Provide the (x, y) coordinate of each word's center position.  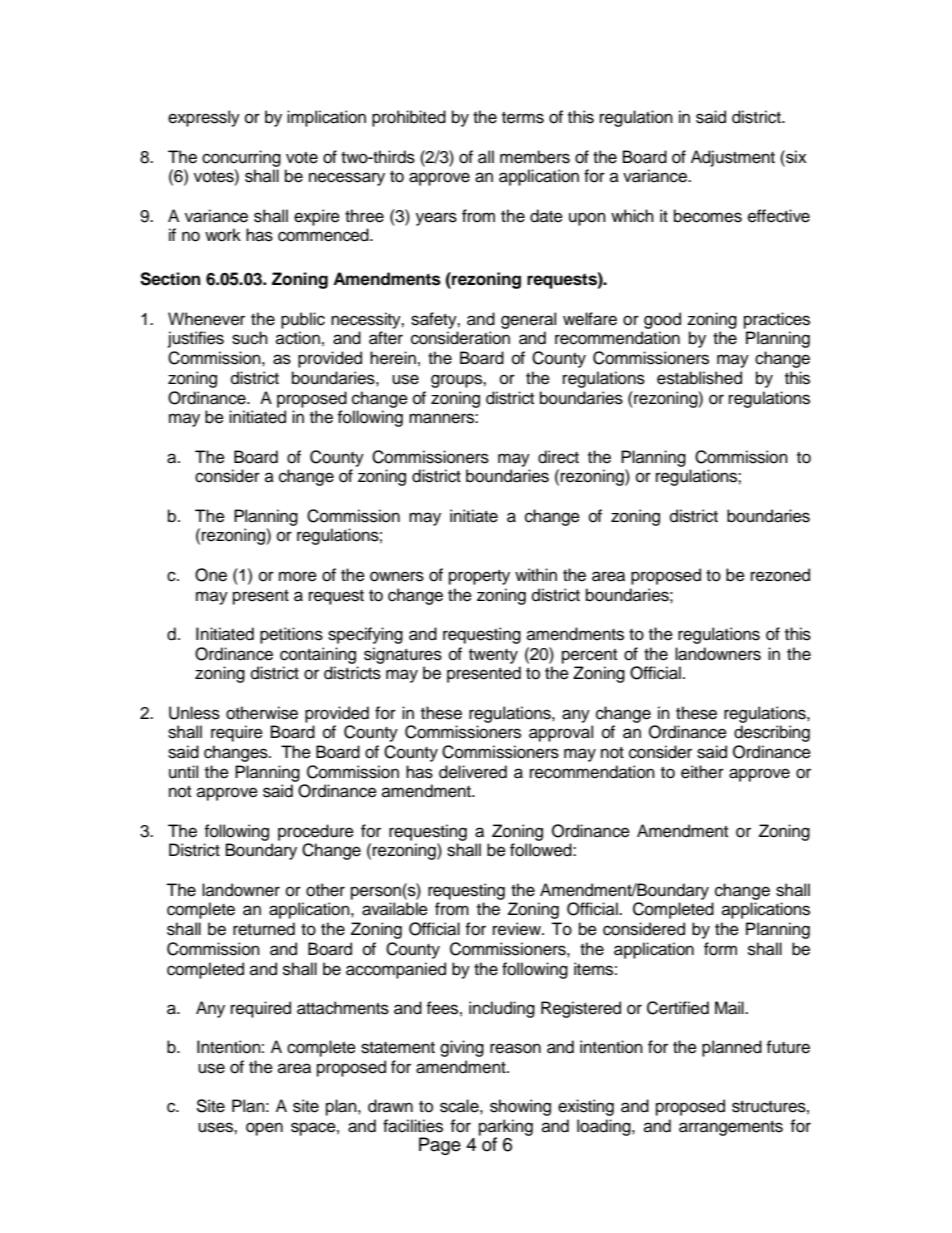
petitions (291, 635)
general (528, 320)
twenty (493, 656)
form (720, 949)
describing (772, 733)
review (518, 929)
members (535, 157)
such (250, 338)
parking (506, 1128)
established (699, 378)
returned (264, 929)
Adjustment (733, 158)
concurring (241, 158)
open (264, 1129)
